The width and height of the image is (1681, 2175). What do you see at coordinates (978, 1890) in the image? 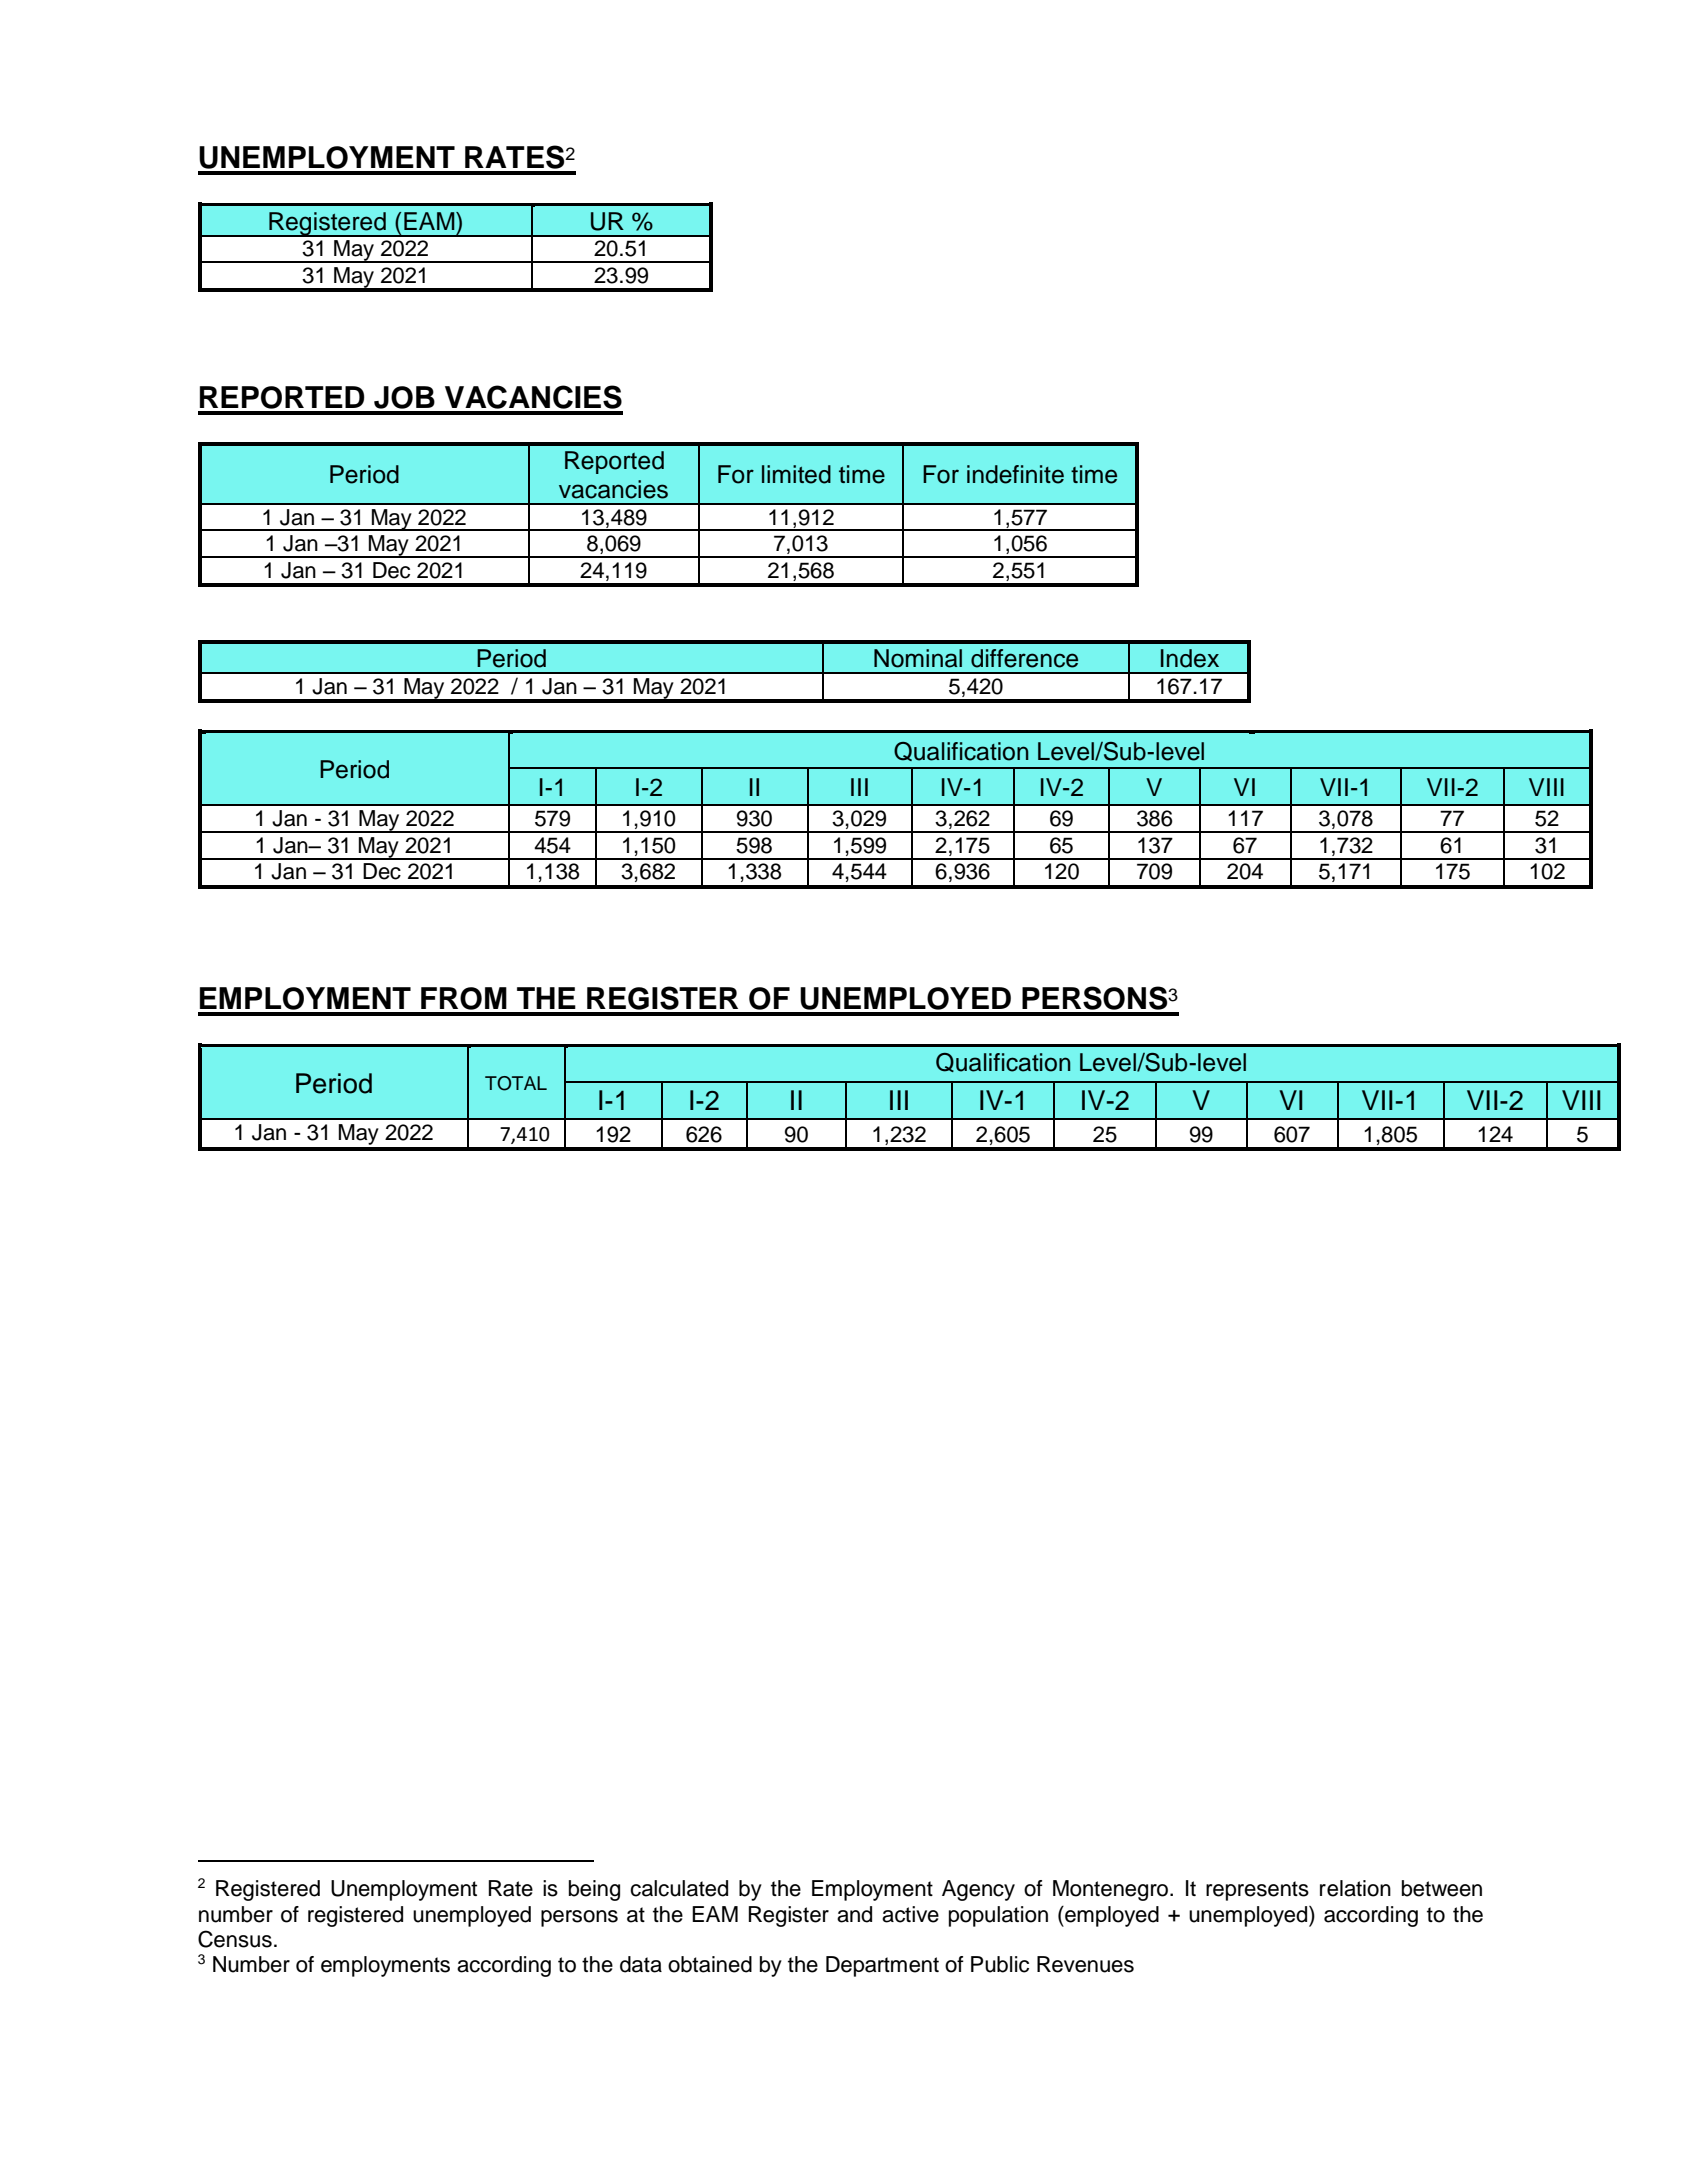
I see `Agency` at bounding box center [978, 1890].
